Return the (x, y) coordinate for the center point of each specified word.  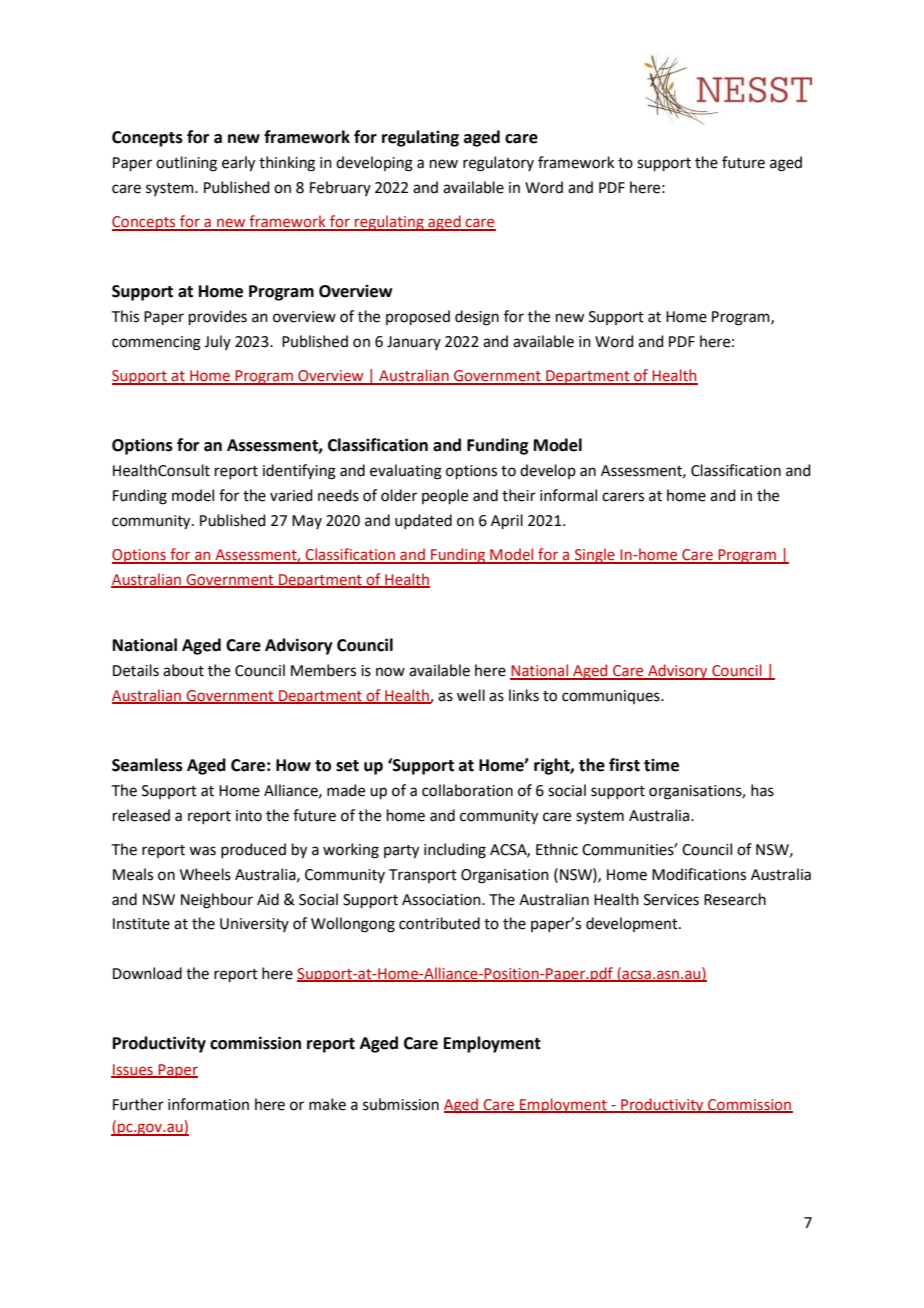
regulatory (498, 164)
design (477, 318)
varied (291, 495)
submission (401, 1104)
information (208, 1104)
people (445, 496)
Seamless (147, 765)
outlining (186, 164)
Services (671, 900)
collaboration (467, 790)
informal (568, 495)
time (661, 765)
